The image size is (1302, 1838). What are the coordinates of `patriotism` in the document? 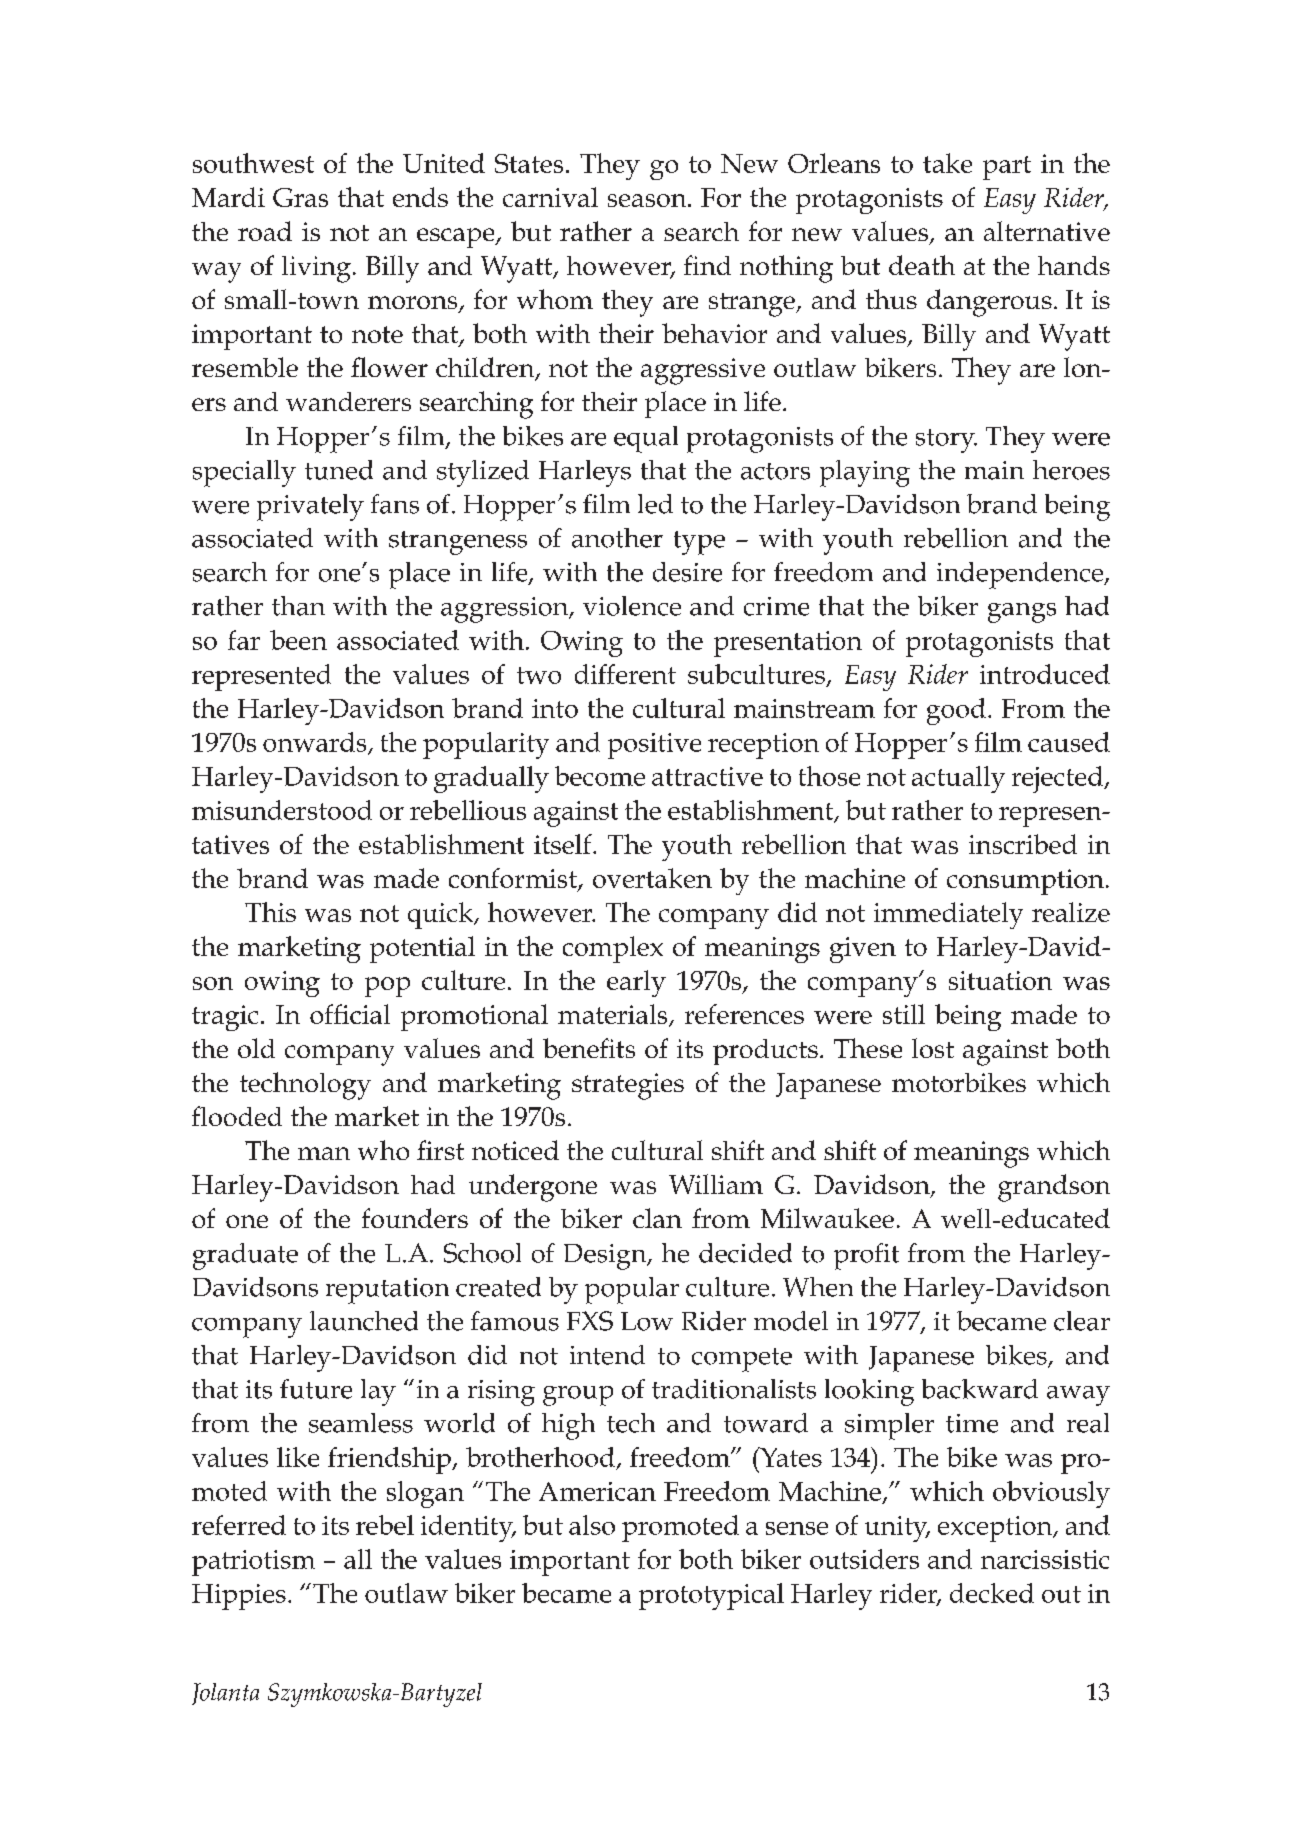 It's located at (253, 1563).
